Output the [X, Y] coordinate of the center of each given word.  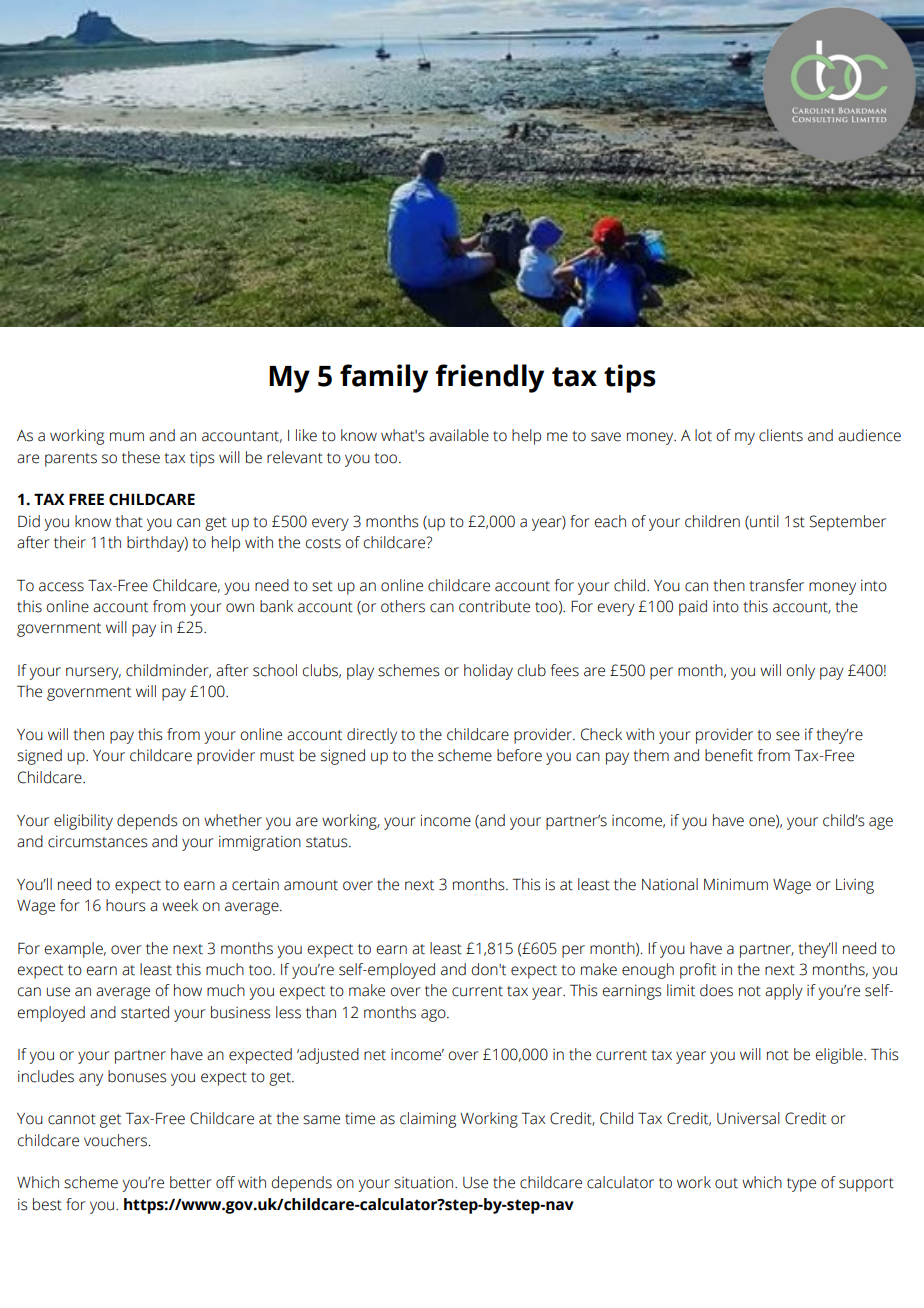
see [788, 736]
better [190, 1182]
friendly [489, 378]
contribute [494, 606]
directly [372, 736]
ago [434, 1015]
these [141, 457]
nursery [93, 673]
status [328, 842]
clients [781, 435]
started [145, 1012]
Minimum [736, 884]
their [70, 542]
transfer [776, 585]
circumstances [98, 841]
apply [784, 992]
